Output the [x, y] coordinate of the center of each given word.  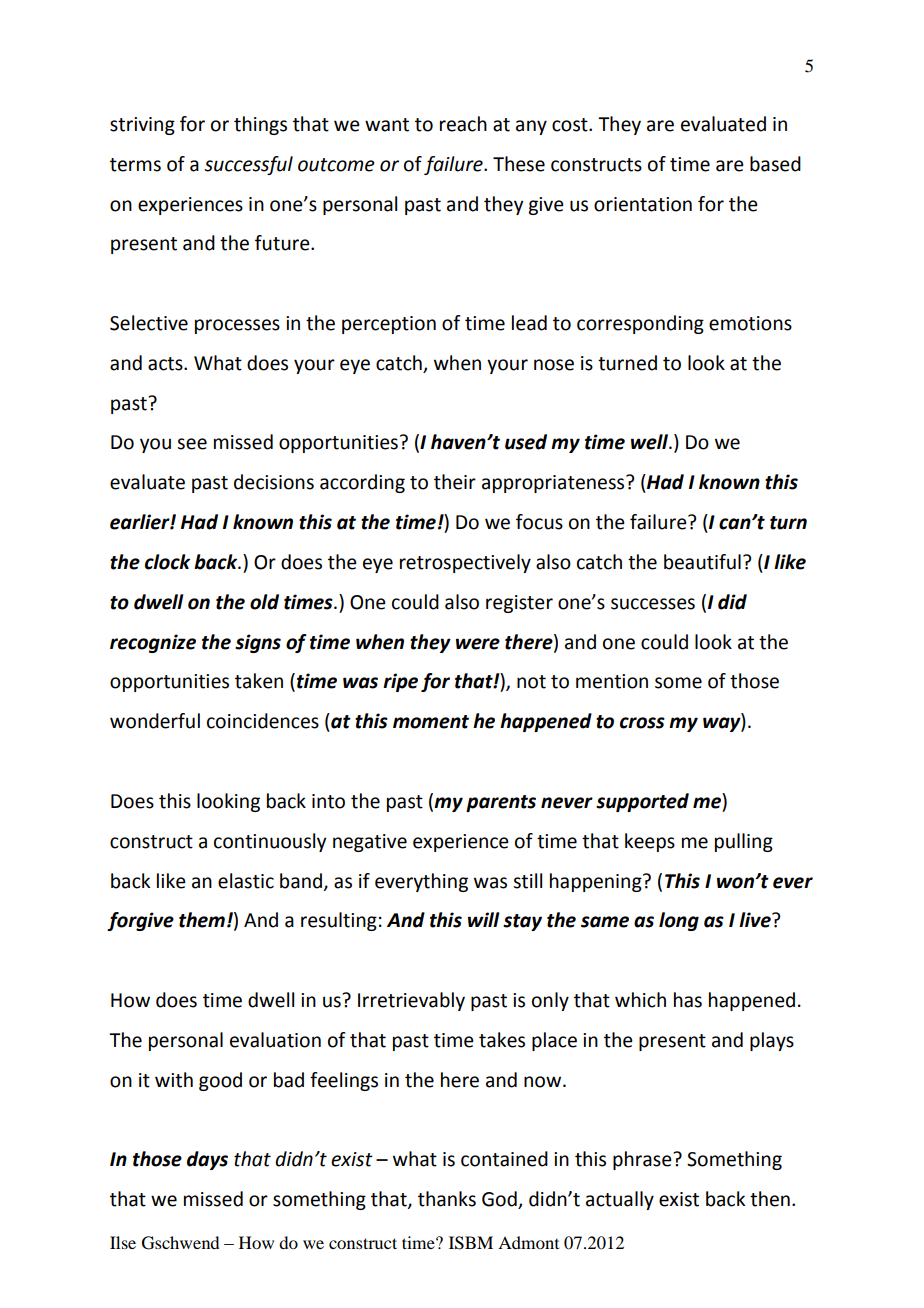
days [207, 1160]
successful [248, 165]
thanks [447, 1199]
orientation [643, 204]
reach [463, 124]
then [770, 1199]
